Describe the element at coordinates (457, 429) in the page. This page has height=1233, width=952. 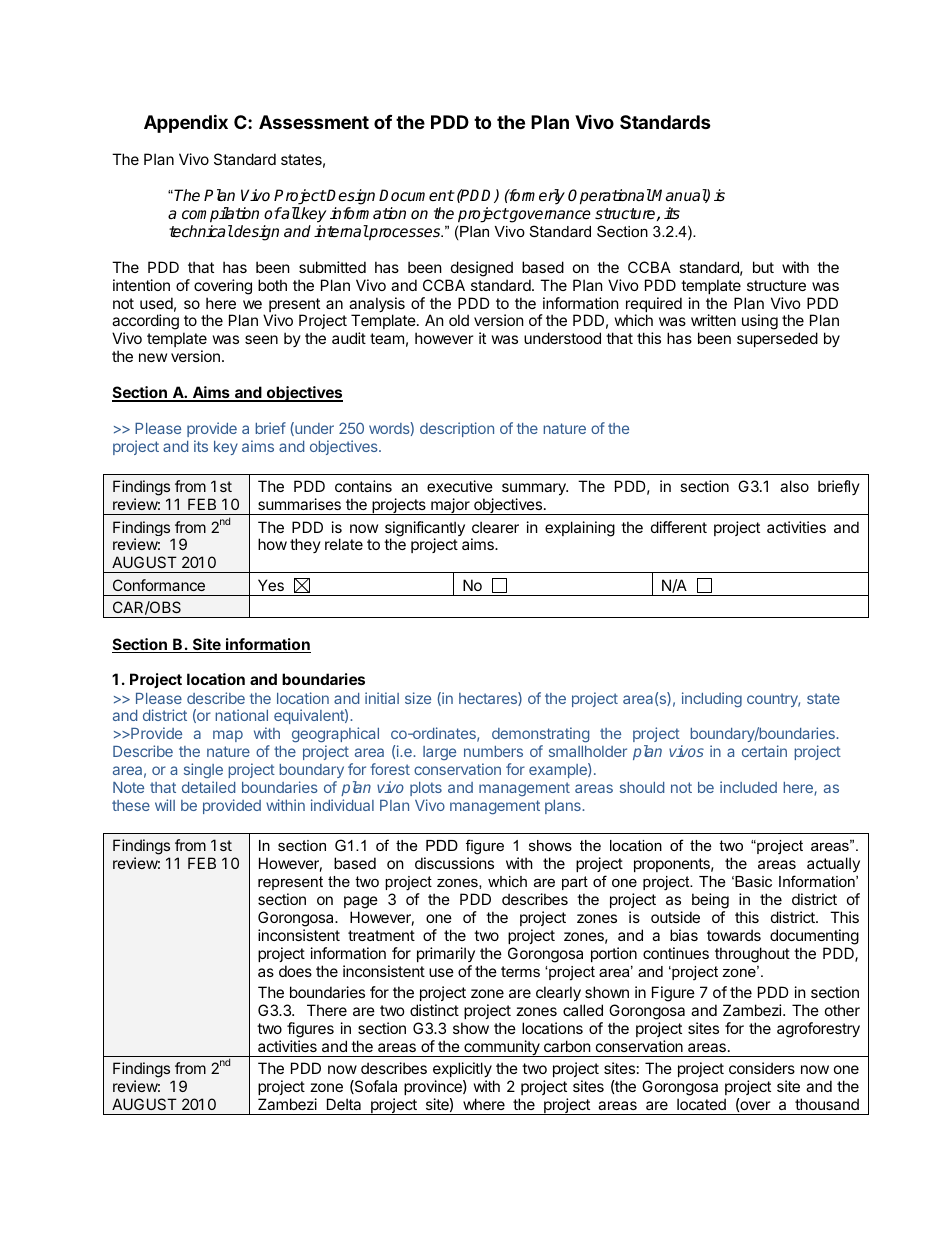
I see `description` at that location.
